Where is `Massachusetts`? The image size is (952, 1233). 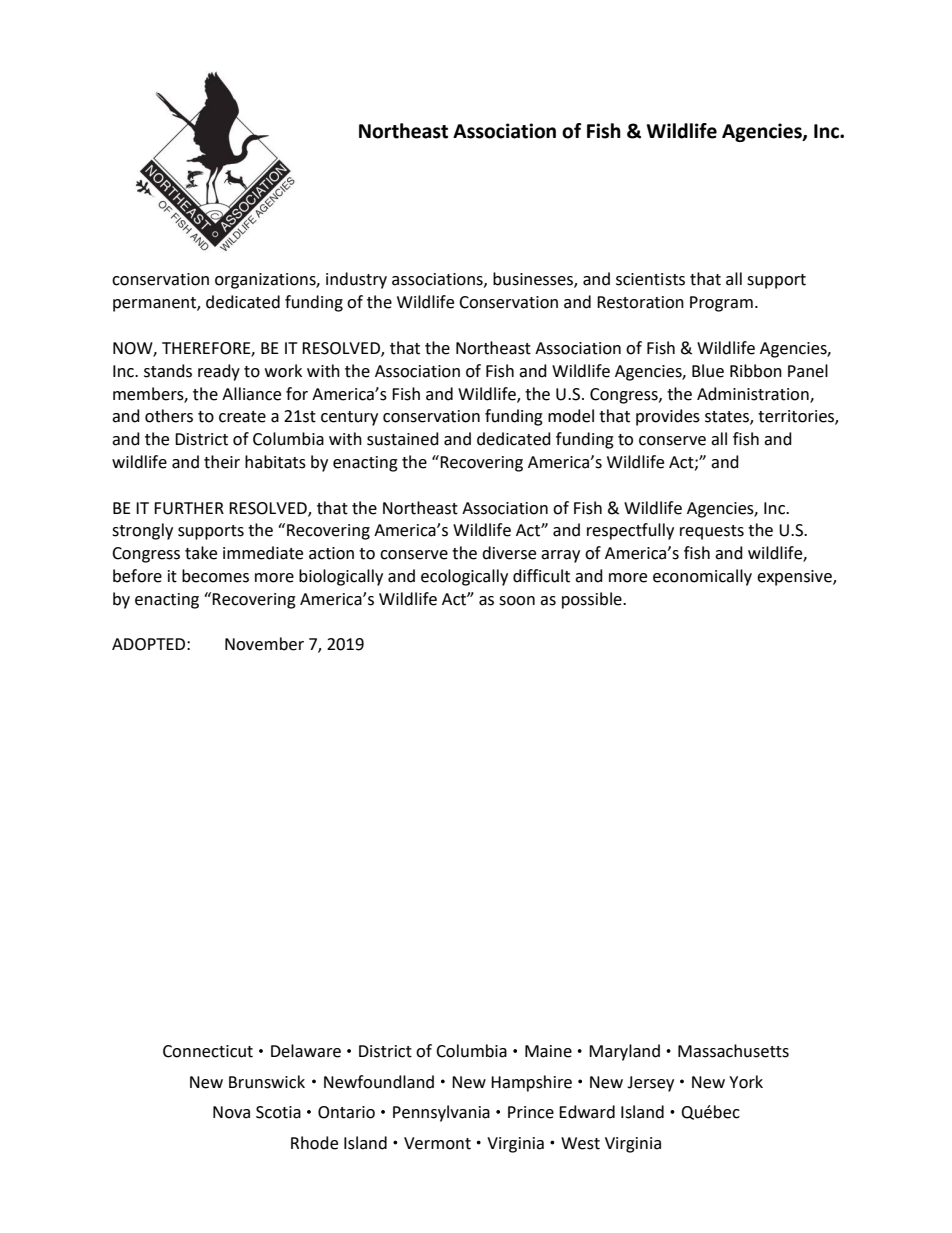 Massachusetts is located at coordinates (733, 1051).
